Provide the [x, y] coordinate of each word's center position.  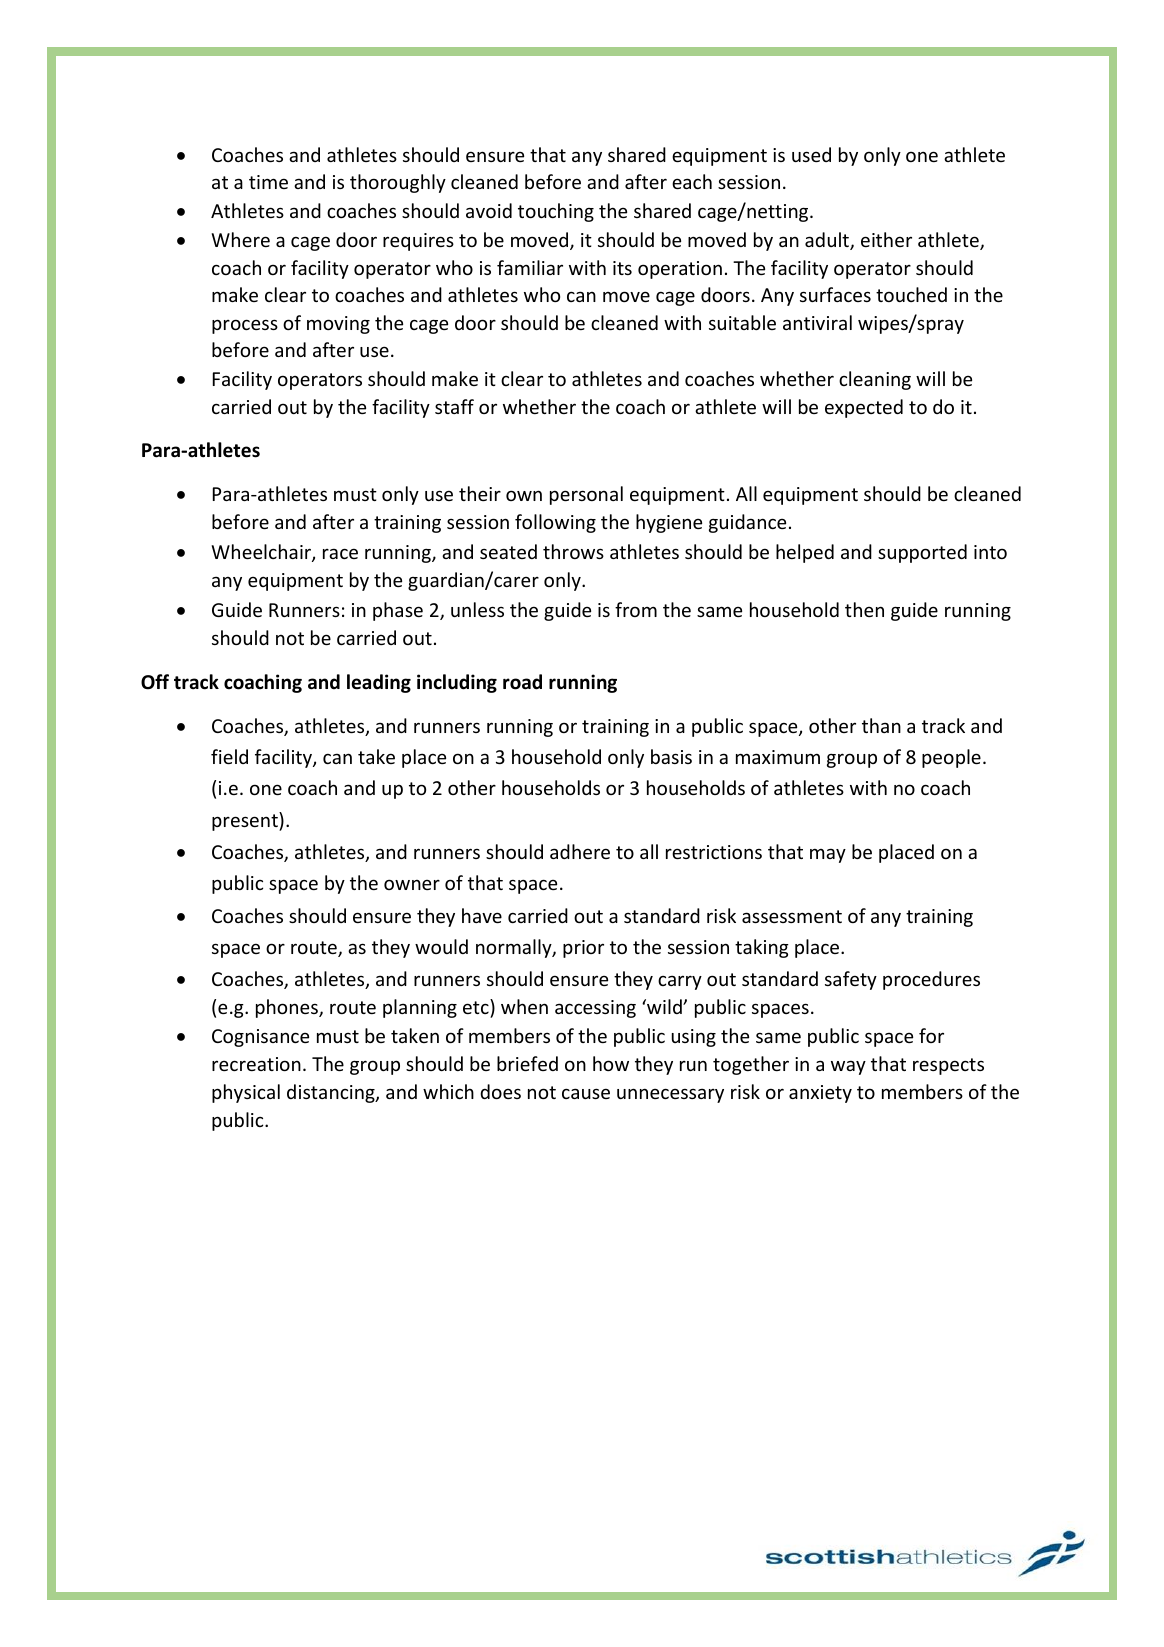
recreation [256, 1064]
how [611, 1063]
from [636, 609]
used [811, 154]
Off [155, 682]
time [268, 182]
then [864, 609]
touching [556, 212]
